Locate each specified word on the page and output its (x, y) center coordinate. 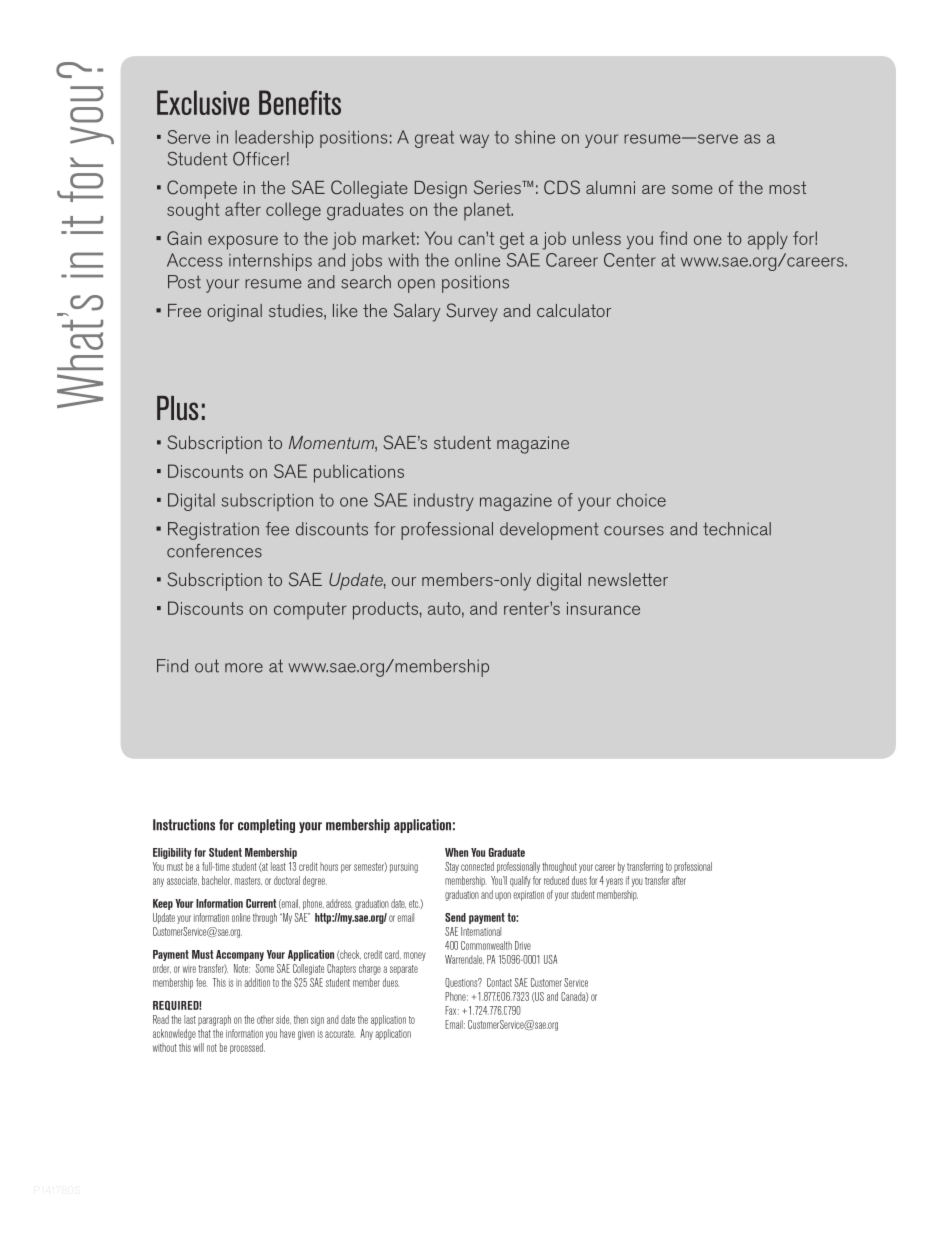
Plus (178, 408)
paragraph (214, 1020)
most (787, 187)
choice (641, 500)
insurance (603, 608)
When (456, 852)
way (474, 141)
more (244, 668)
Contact (499, 982)
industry (444, 502)
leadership (274, 139)
